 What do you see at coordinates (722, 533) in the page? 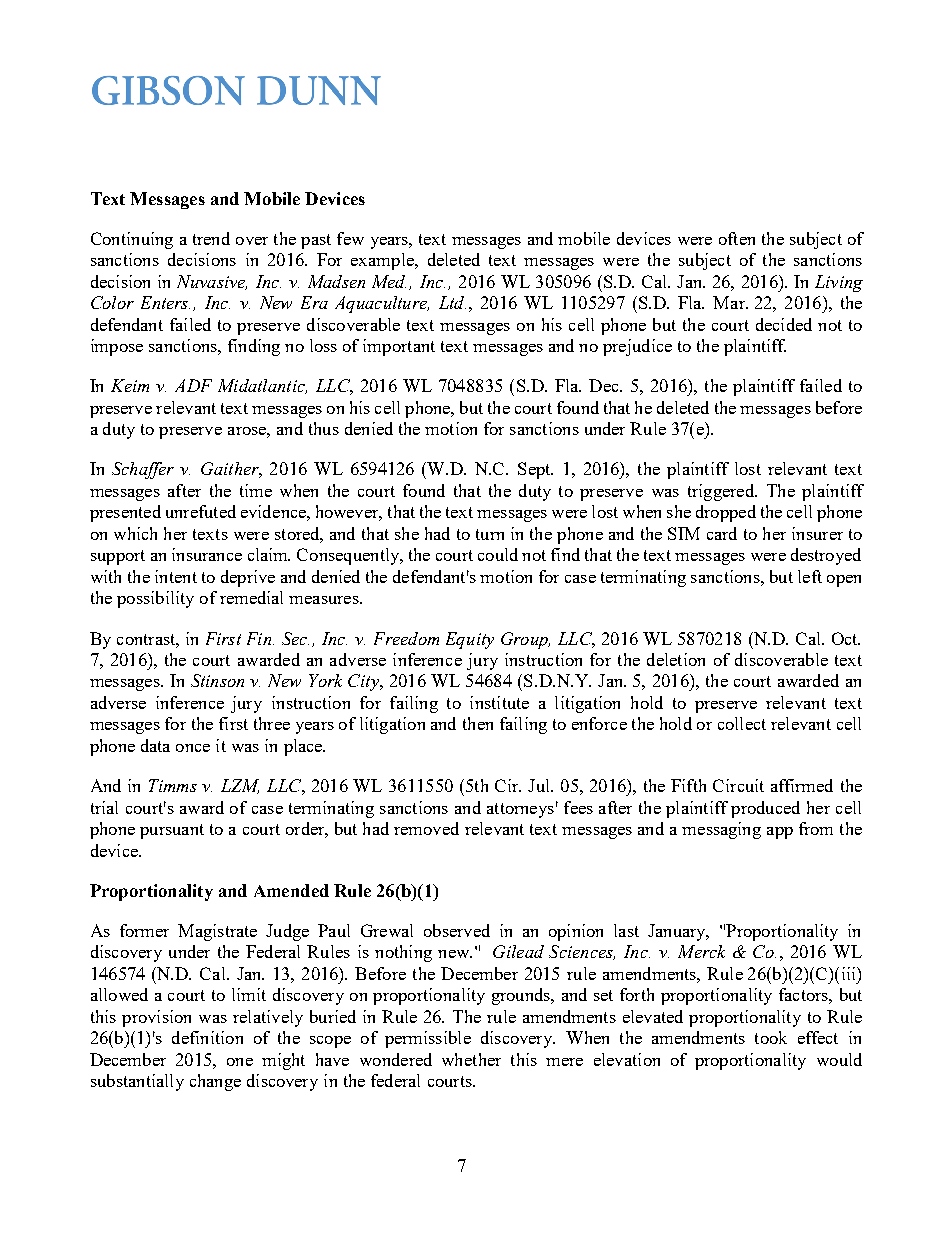
I see `card` at bounding box center [722, 533].
